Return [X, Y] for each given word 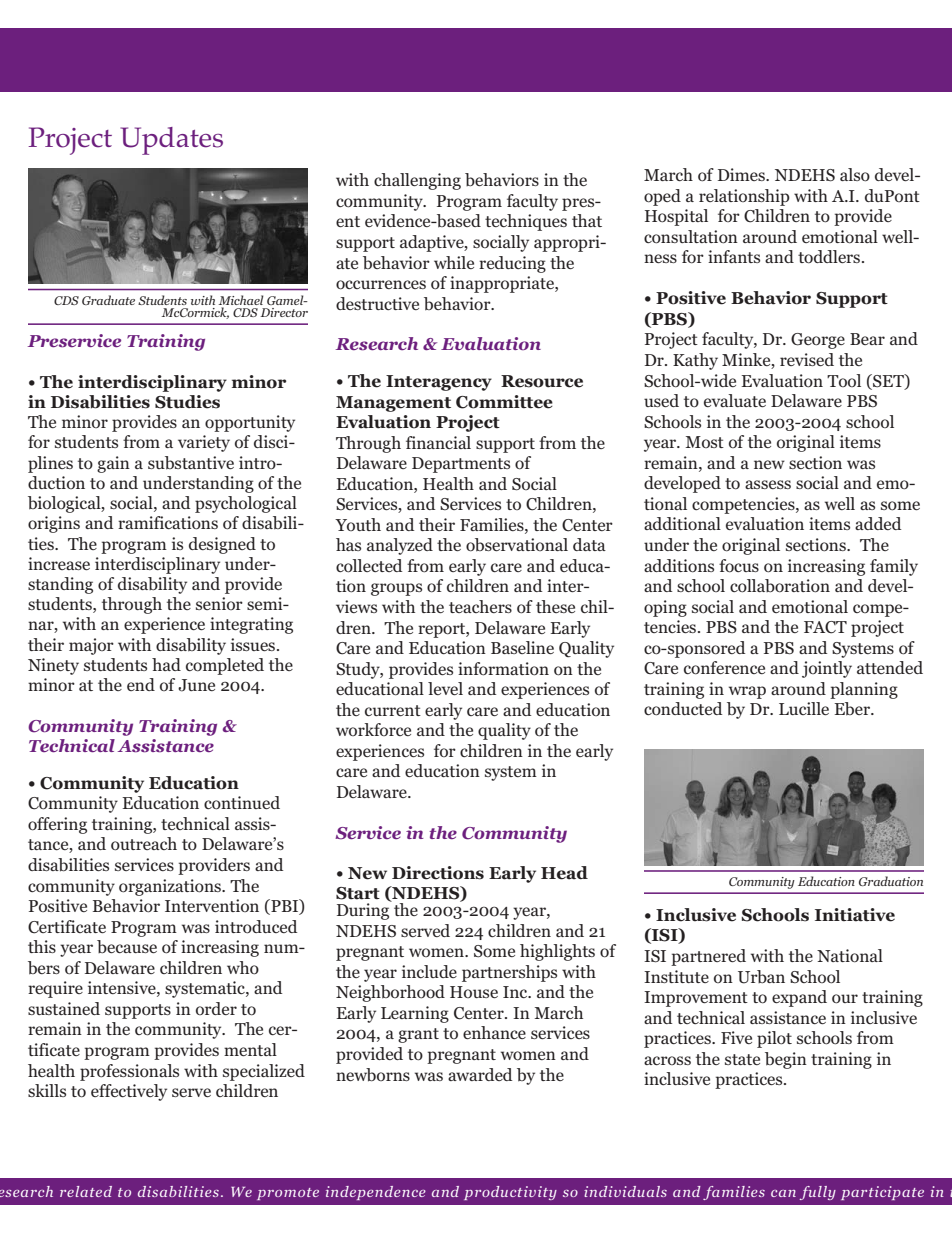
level [445, 688]
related [86, 1191]
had [166, 664]
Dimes [742, 174]
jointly [827, 669]
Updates [171, 141]
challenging [417, 181]
